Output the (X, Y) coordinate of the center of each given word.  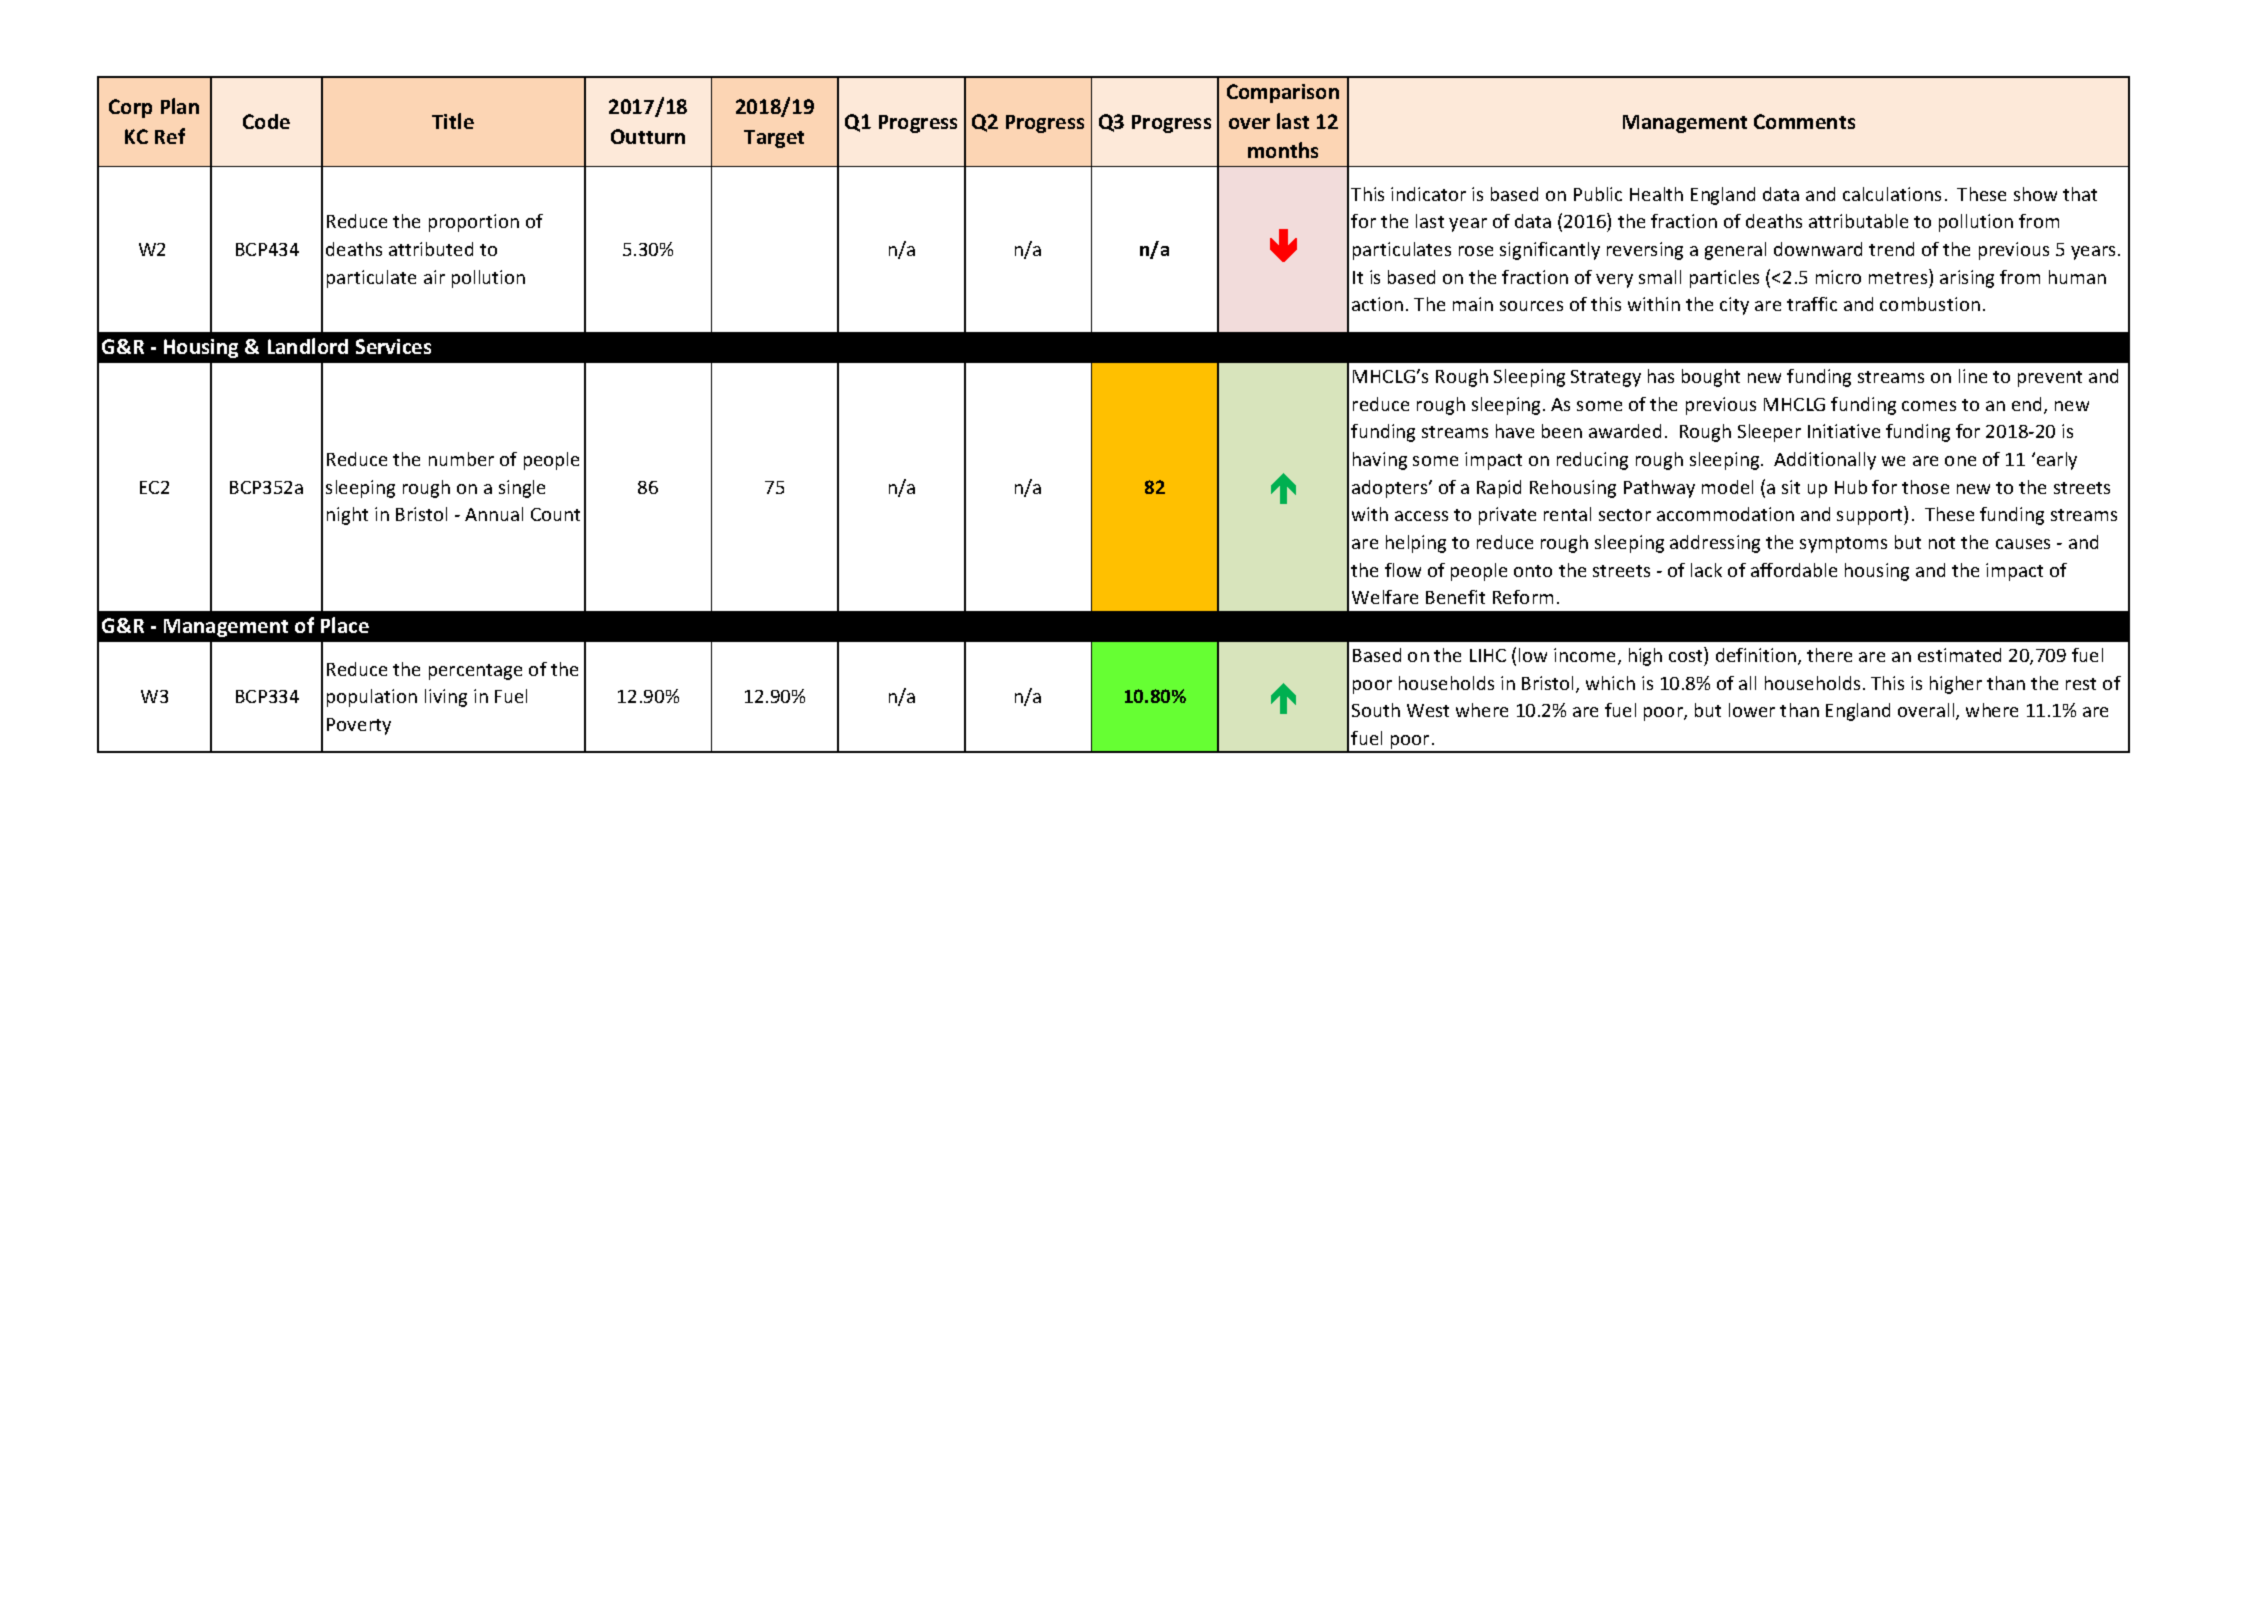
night (347, 516)
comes (1929, 406)
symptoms (1843, 545)
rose (1476, 251)
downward (1818, 249)
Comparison (1283, 93)
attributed (431, 249)
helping (1416, 544)
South (1376, 710)
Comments (1804, 121)
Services (393, 346)
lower (1752, 710)
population (372, 698)
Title (453, 121)
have (1515, 431)
